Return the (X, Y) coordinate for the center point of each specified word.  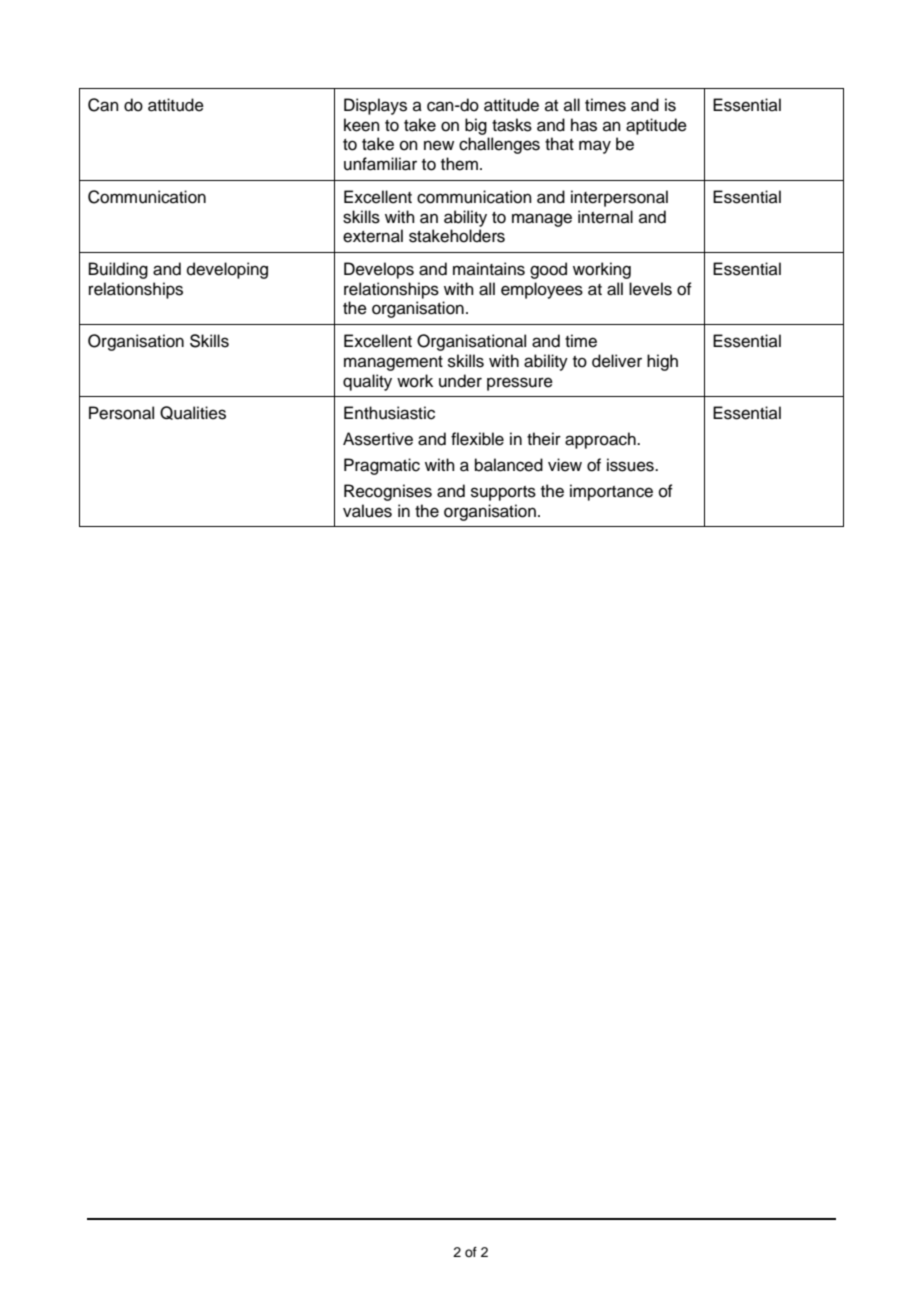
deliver (617, 361)
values (367, 511)
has (584, 125)
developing (227, 270)
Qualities (193, 413)
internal (605, 217)
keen (362, 125)
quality (367, 382)
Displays (375, 106)
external (373, 236)
